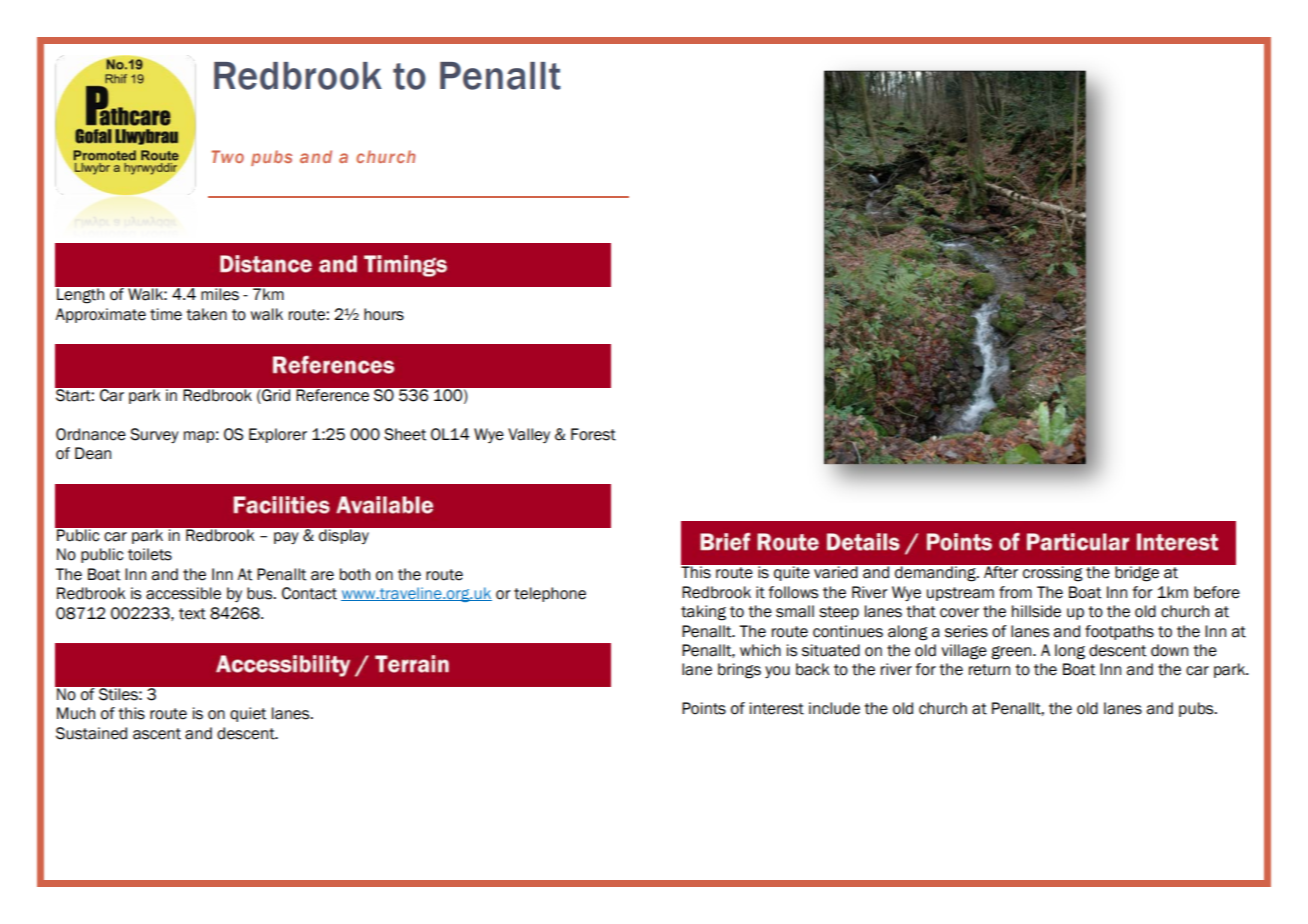  I want to click on telephone, so click(550, 594).
